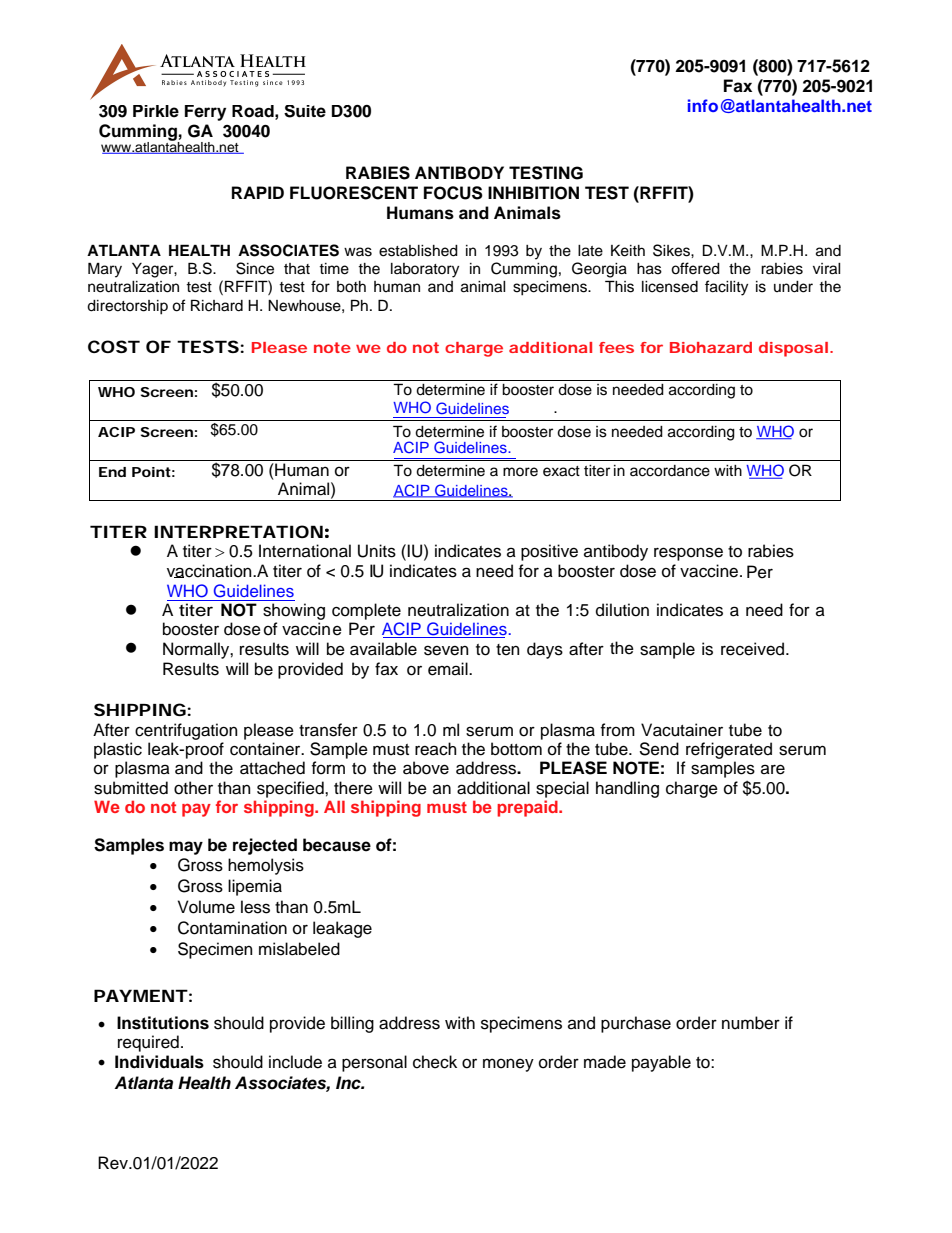 The height and width of the screenshot is (1233, 952). I want to click on Ferry, so click(205, 113).
